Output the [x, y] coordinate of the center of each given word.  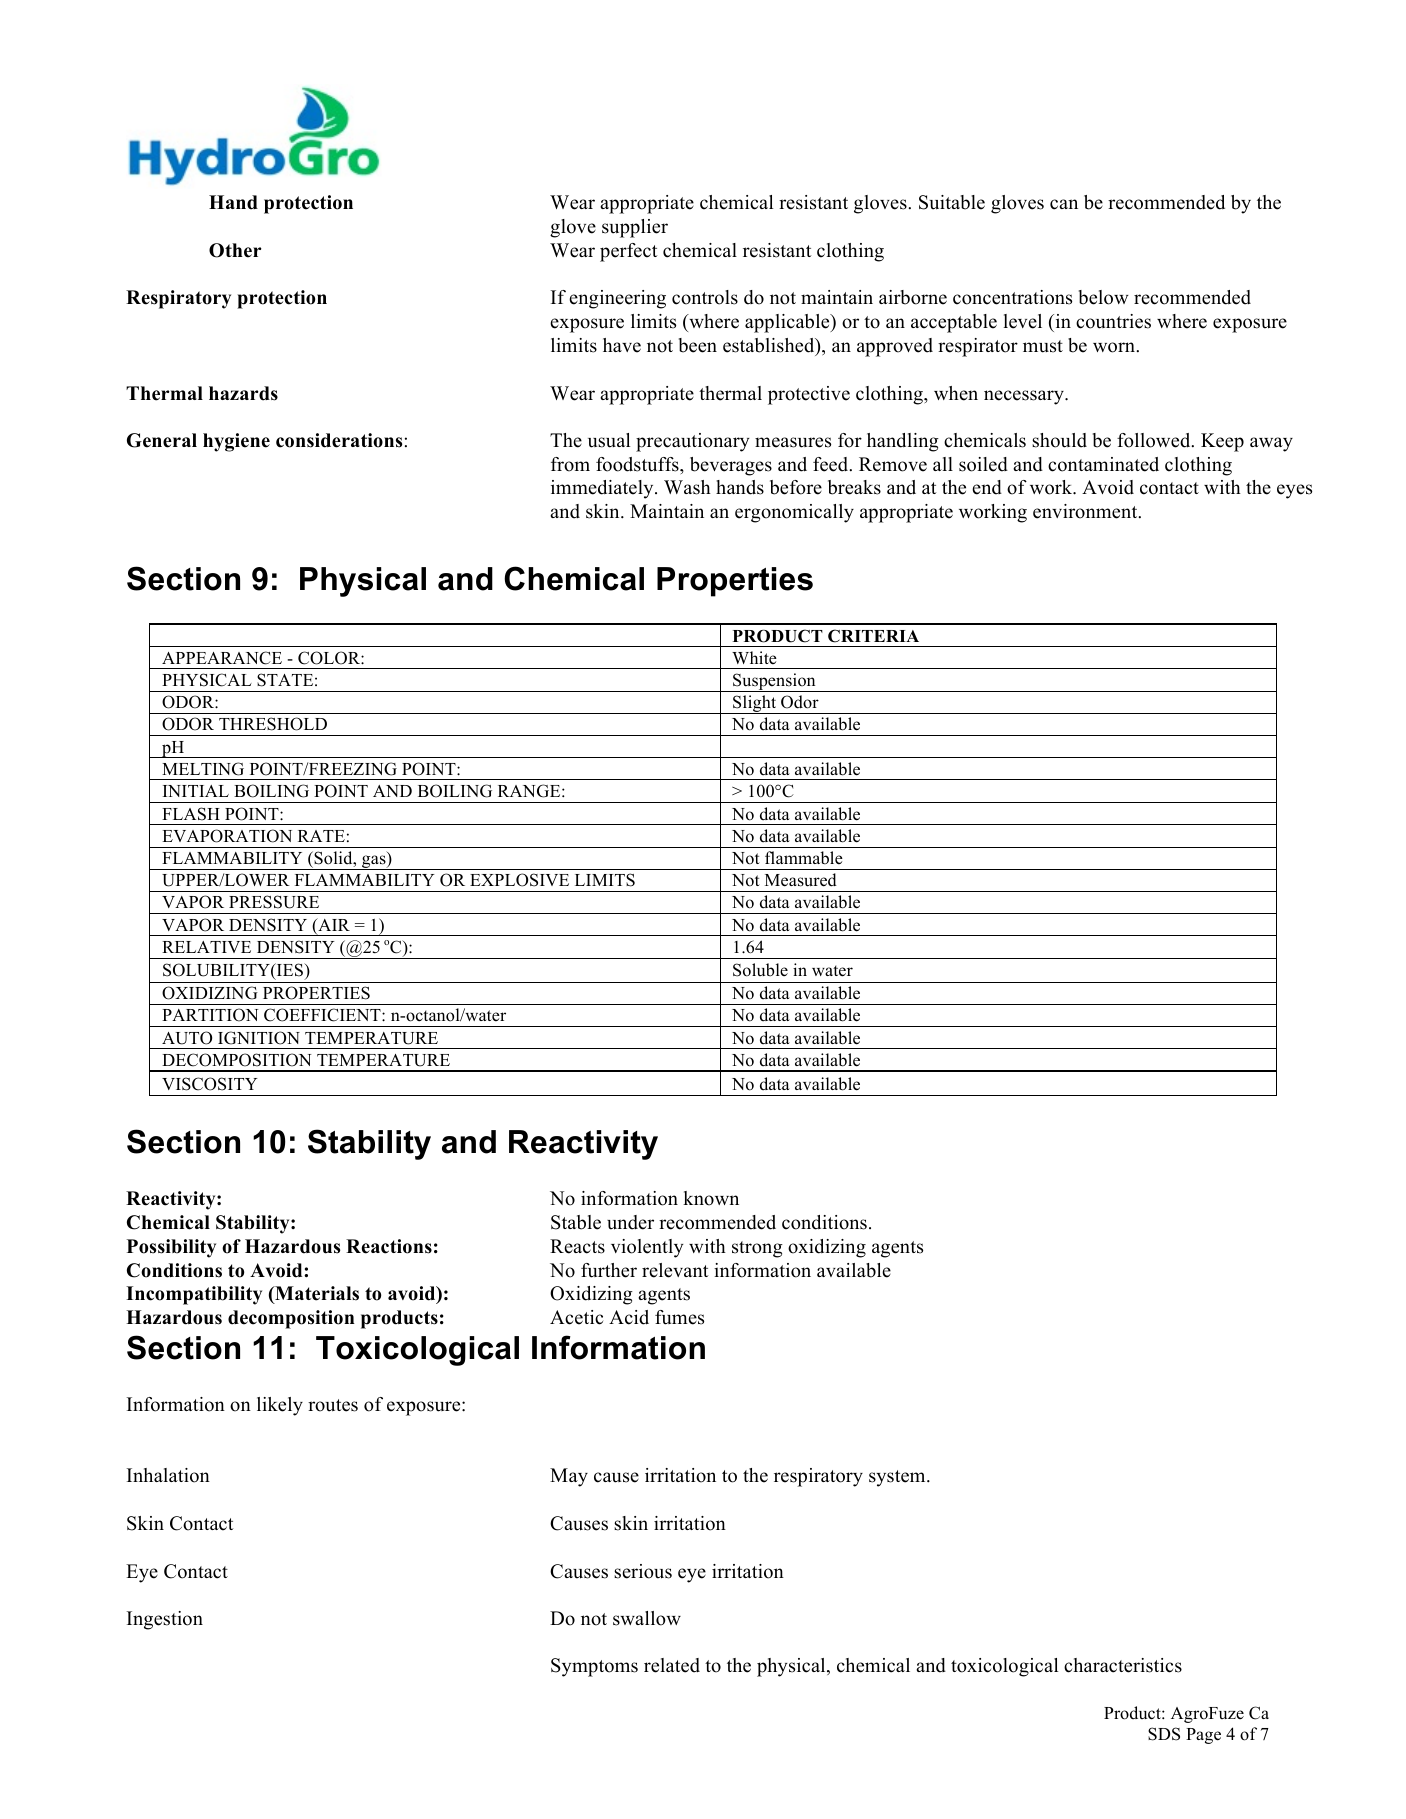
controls [705, 297]
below [1104, 297]
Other [235, 250]
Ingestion [165, 1620]
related [672, 1665]
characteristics [1123, 1665]
